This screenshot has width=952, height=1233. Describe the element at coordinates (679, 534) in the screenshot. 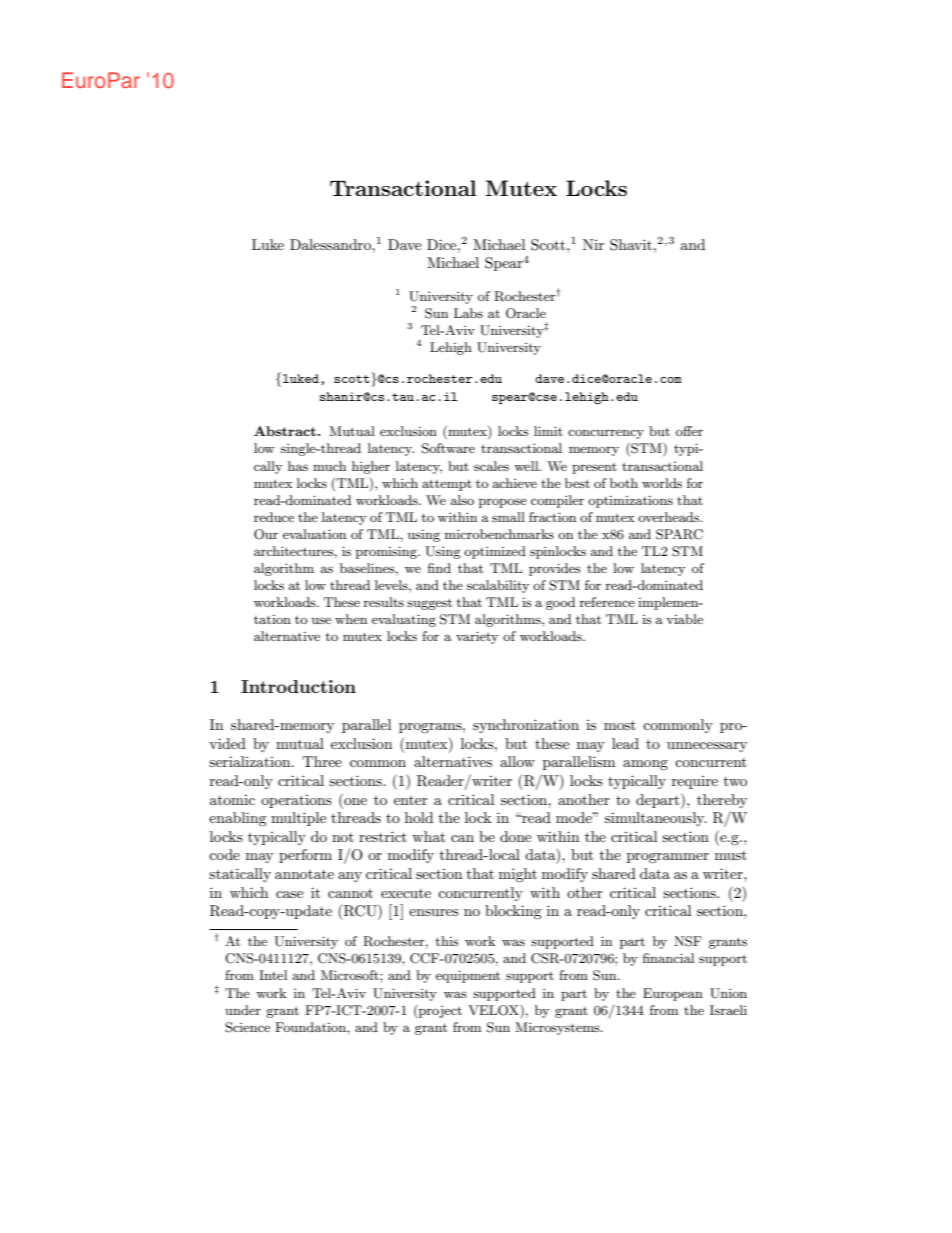

I see `SPARC` at that location.
